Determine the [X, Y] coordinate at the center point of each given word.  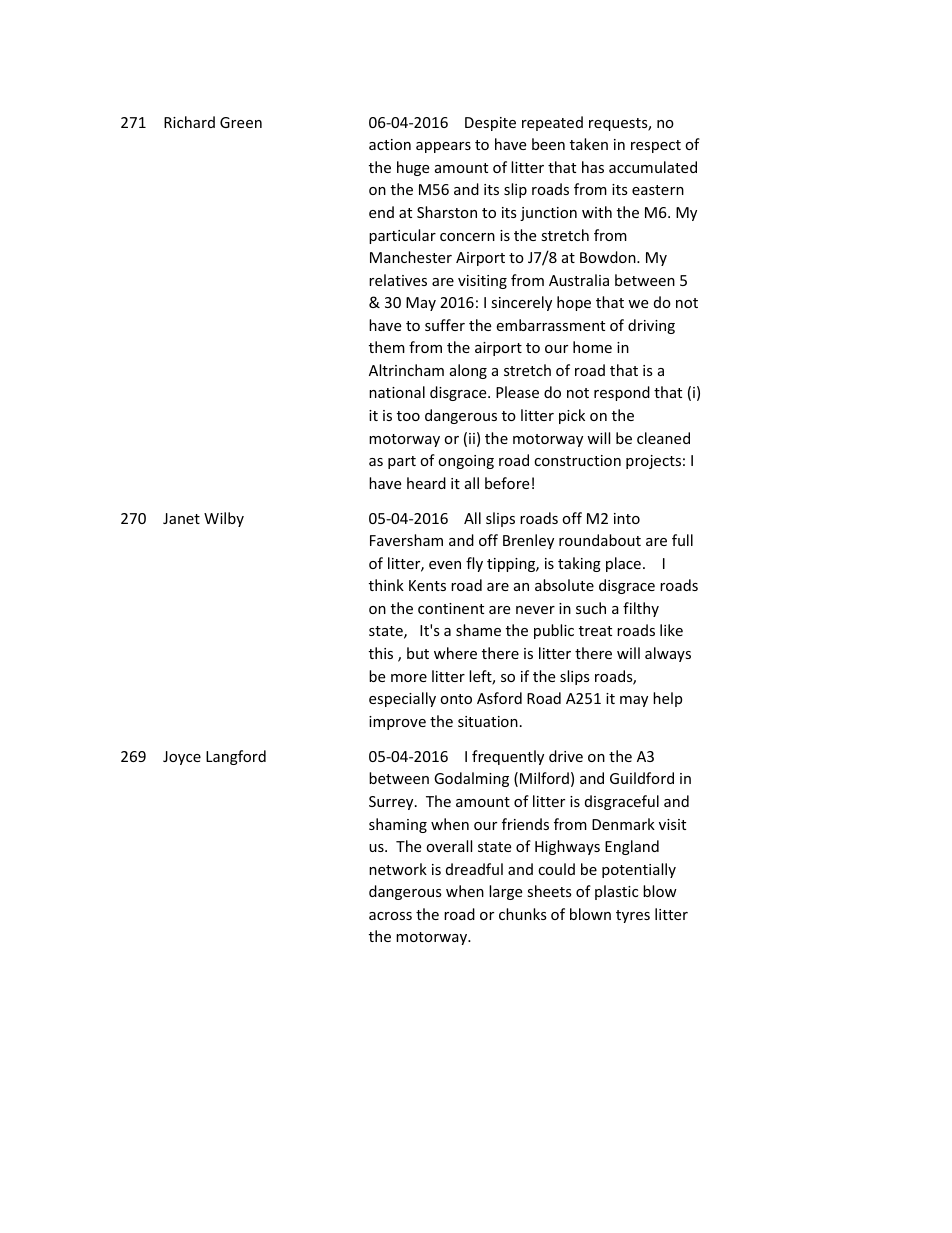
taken [589, 144]
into [627, 518]
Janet [181, 518]
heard [426, 483]
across [390, 916]
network [398, 869]
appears [443, 147]
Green [241, 122]
